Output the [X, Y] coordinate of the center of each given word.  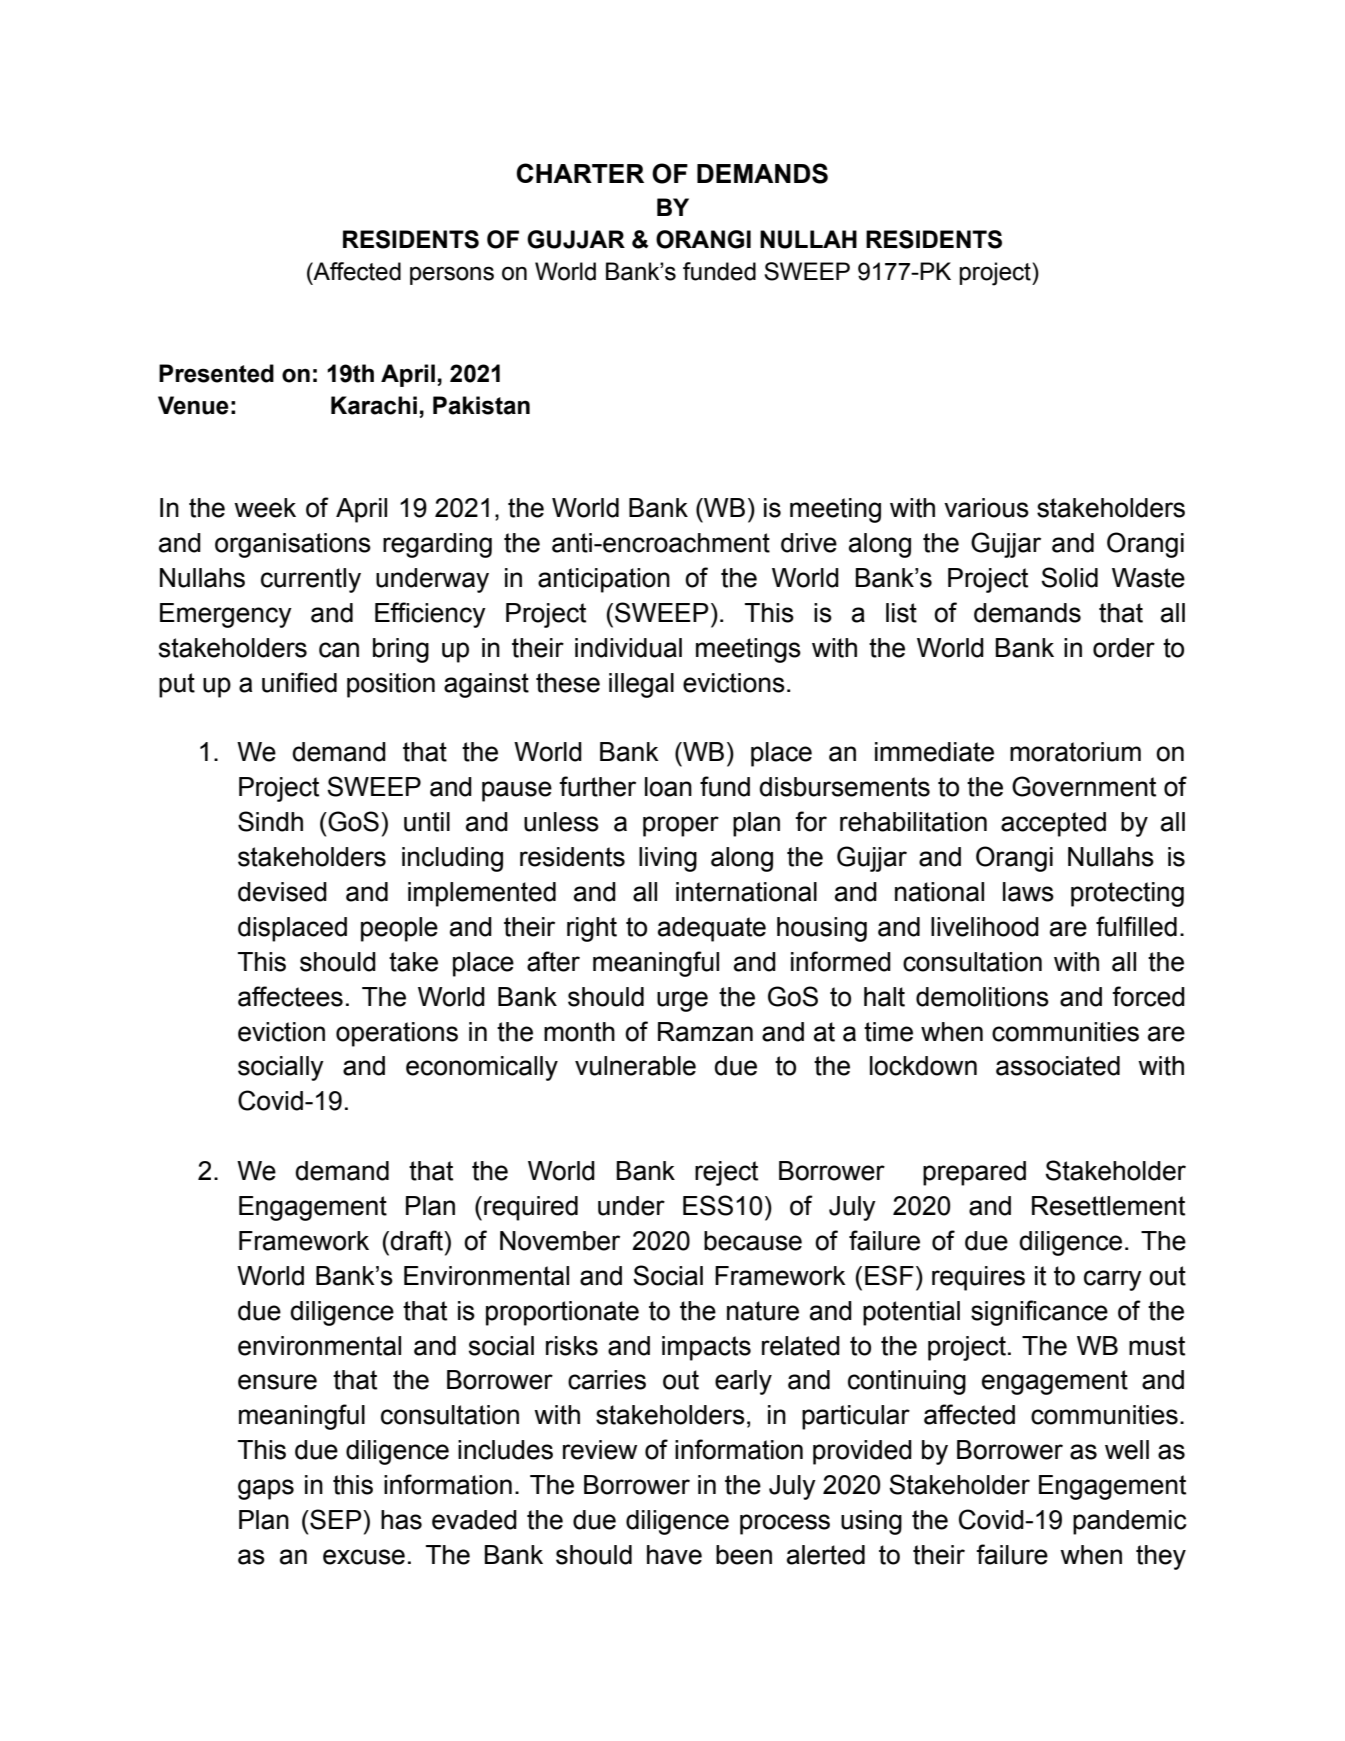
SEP [336, 1519]
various [986, 508]
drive [809, 543]
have [674, 1555]
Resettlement [1108, 1206]
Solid [1069, 577]
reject [726, 1173]
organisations [293, 545]
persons [452, 275]
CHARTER [580, 173]
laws [1028, 892]
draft [417, 1240]
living [668, 859]
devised [282, 892]
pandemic [1129, 1522]
